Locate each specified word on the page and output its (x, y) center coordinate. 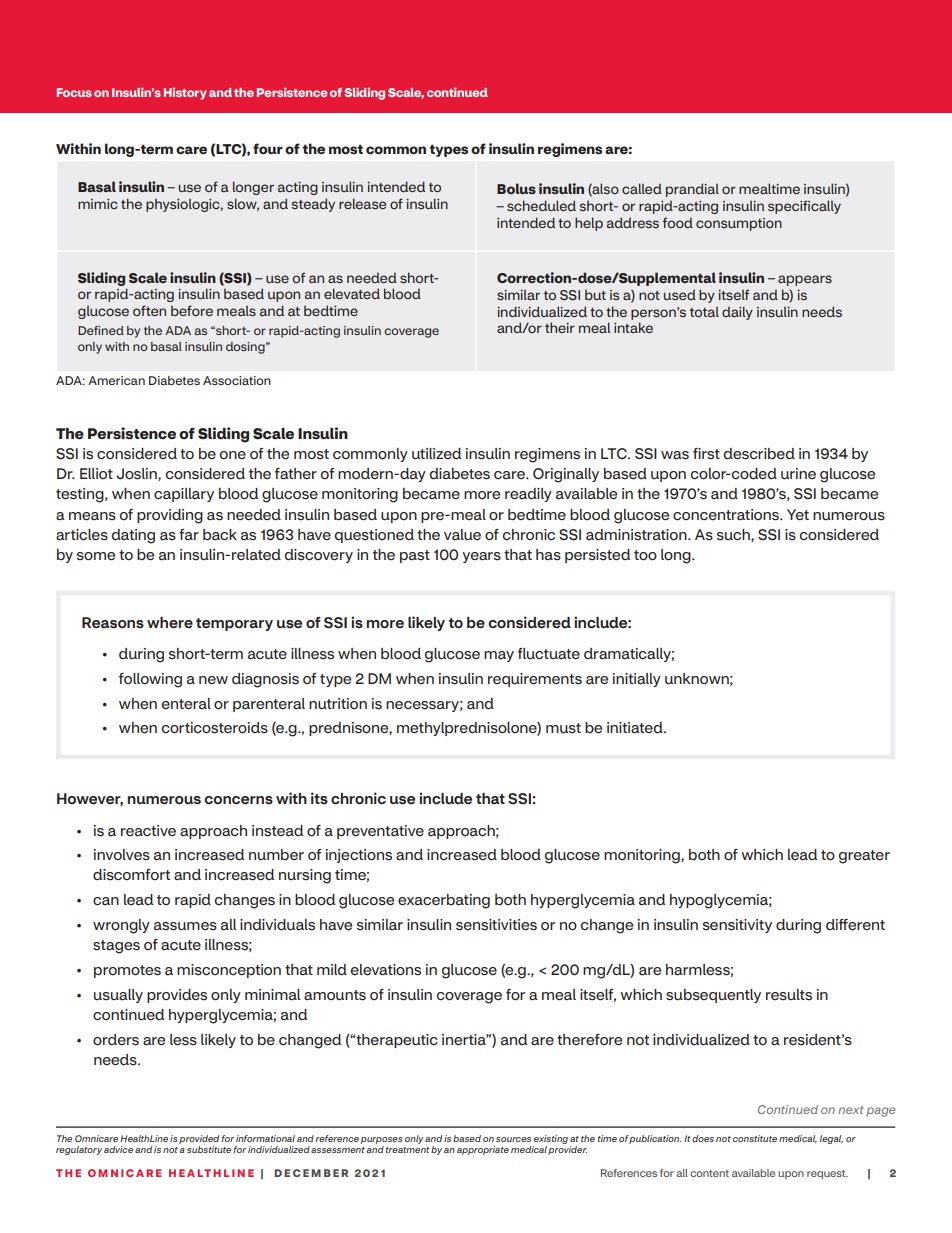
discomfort (131, 875)
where (170, 623)
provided (199, 1139)
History (185, 93)
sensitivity (737, 926)
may (499, 656)
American (116, 380)
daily (737, 313)
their (560, 327)
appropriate (483, 1150)
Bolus (516, 188)
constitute (755, 1138)
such (734, 535)
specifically (804, 207)
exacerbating (444, 901)
